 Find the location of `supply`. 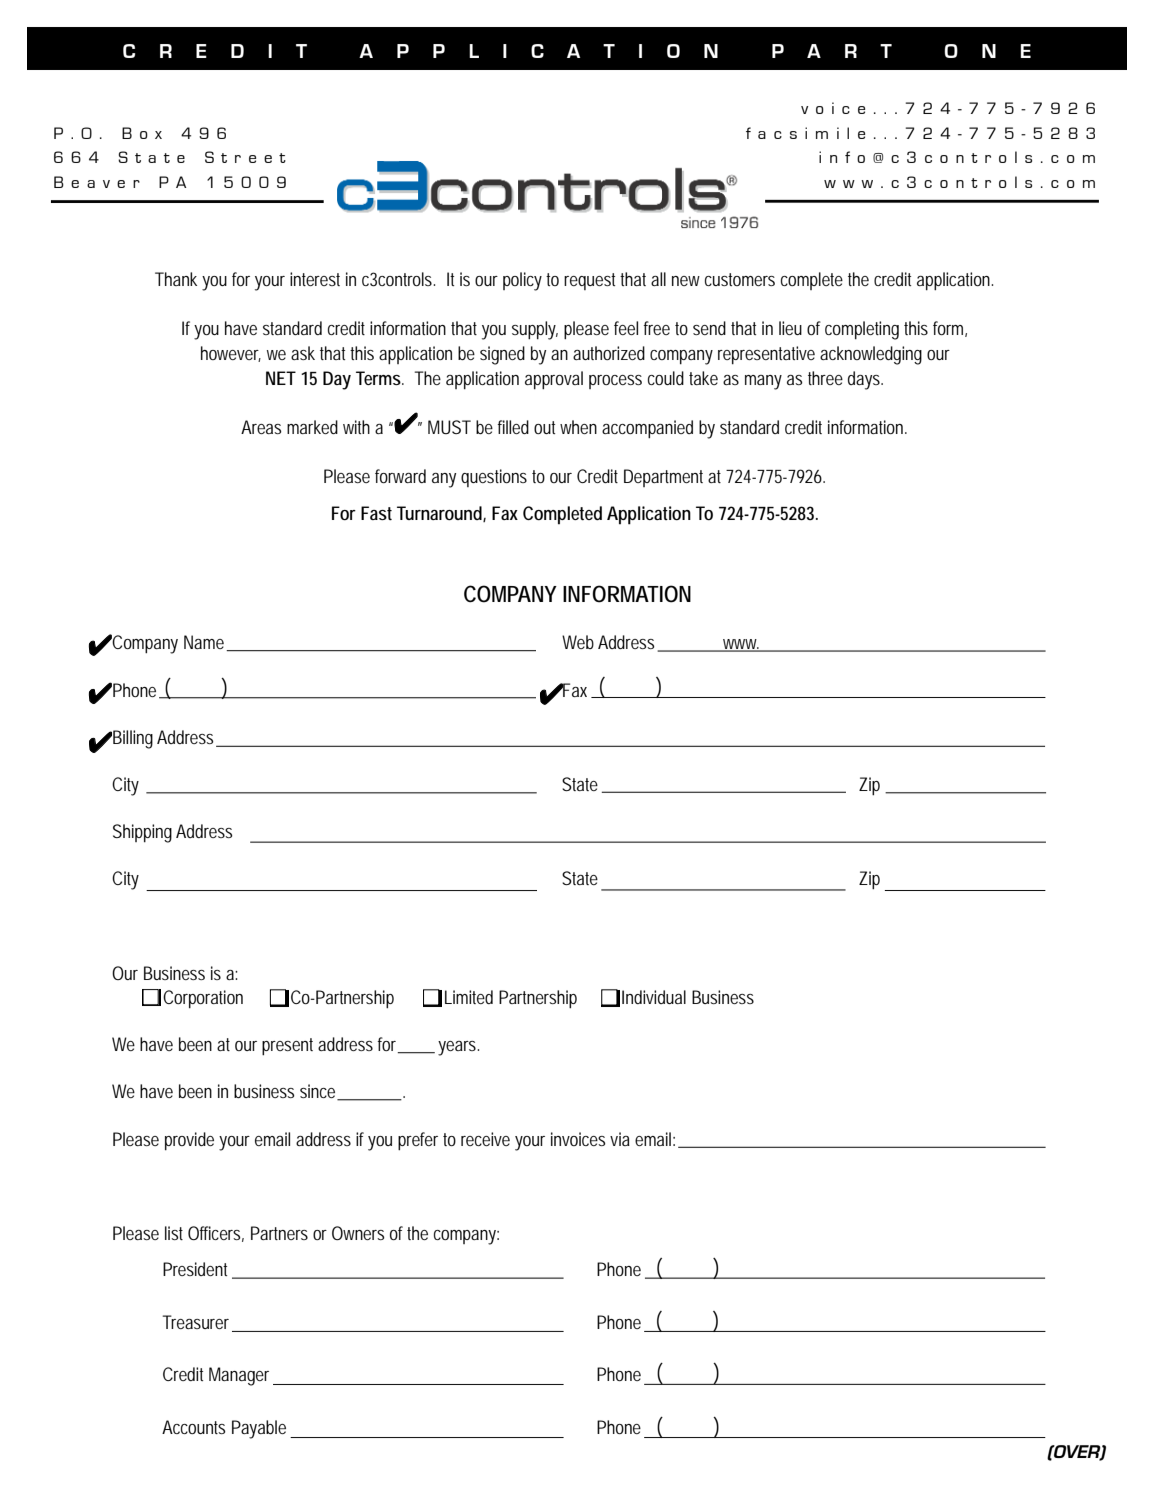

supply is located at coordinates (535, 330).
